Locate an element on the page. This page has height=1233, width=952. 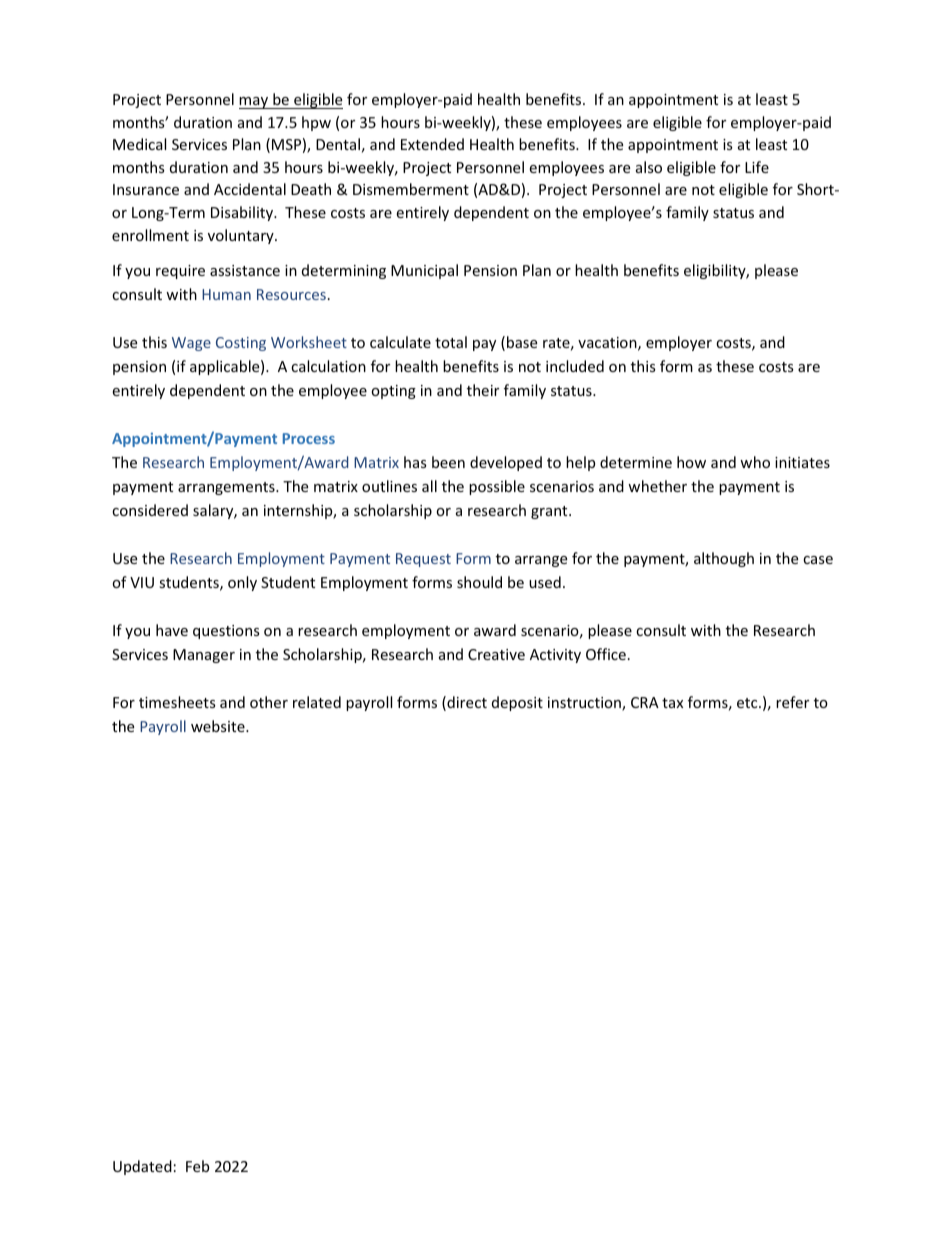
may is located at coordinates (255, 103).
